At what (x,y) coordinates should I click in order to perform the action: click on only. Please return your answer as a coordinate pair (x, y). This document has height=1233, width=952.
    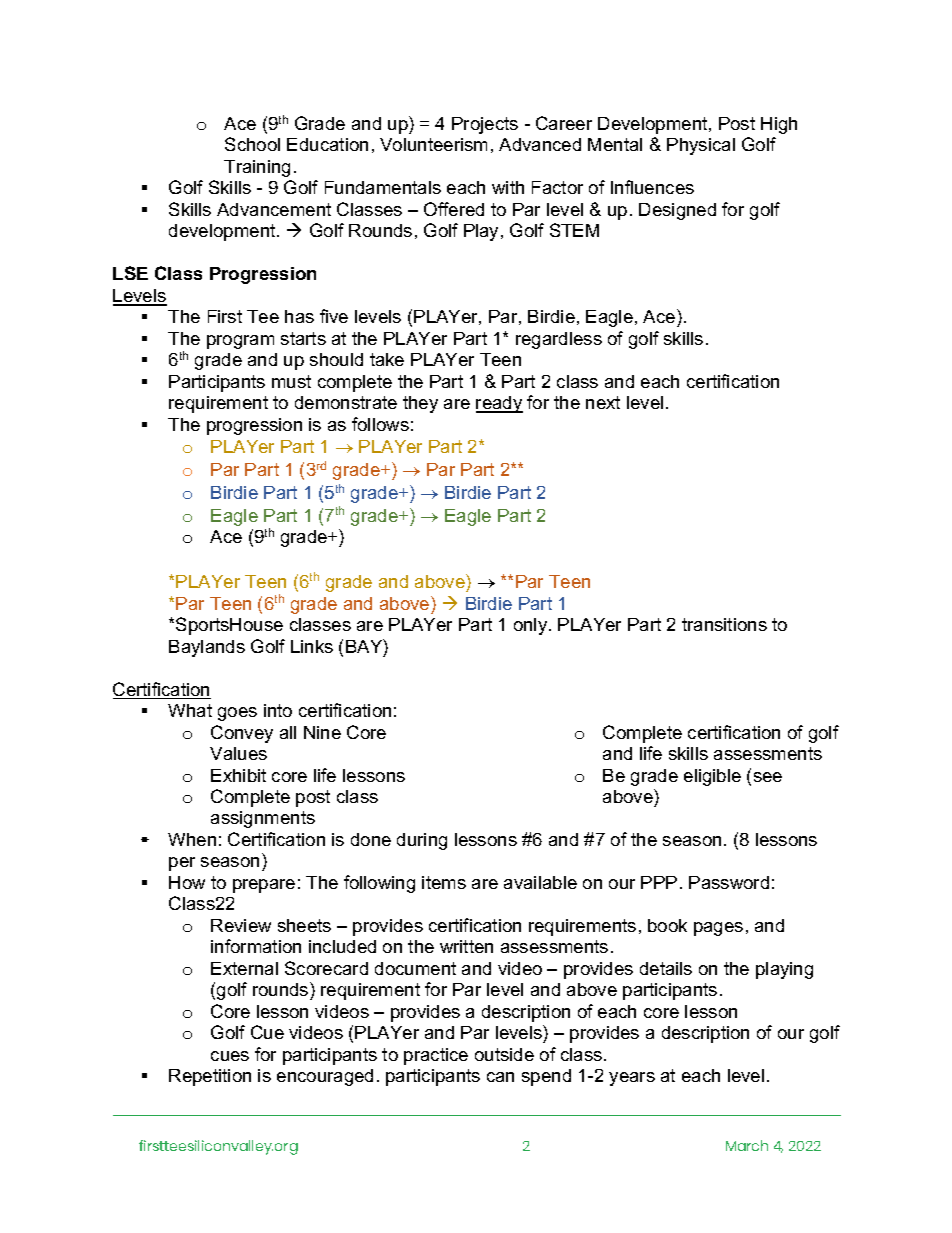
    Looking at the image, I should click on (532, 626).
